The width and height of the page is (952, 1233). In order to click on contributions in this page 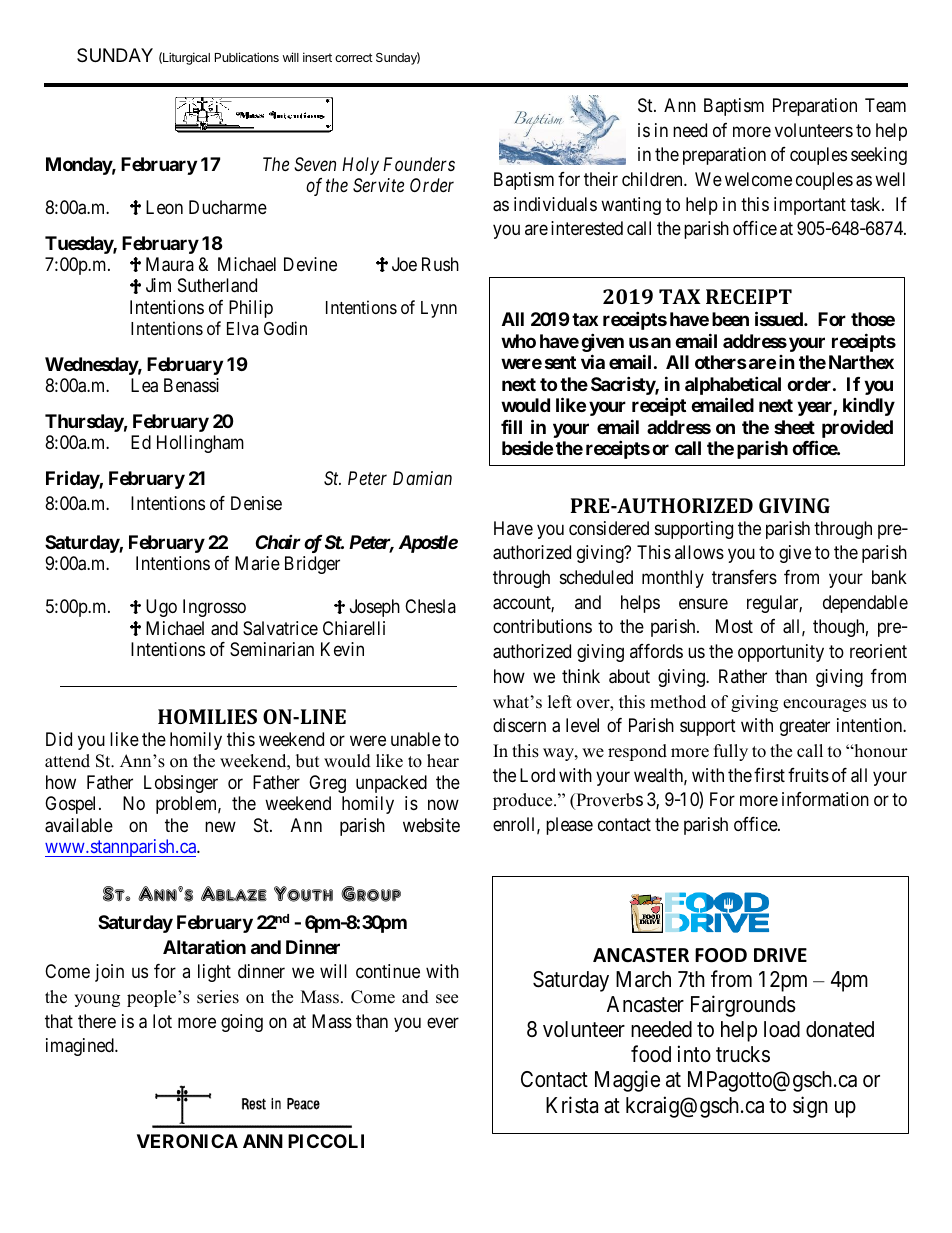, I will do `click(542, 626)`.
